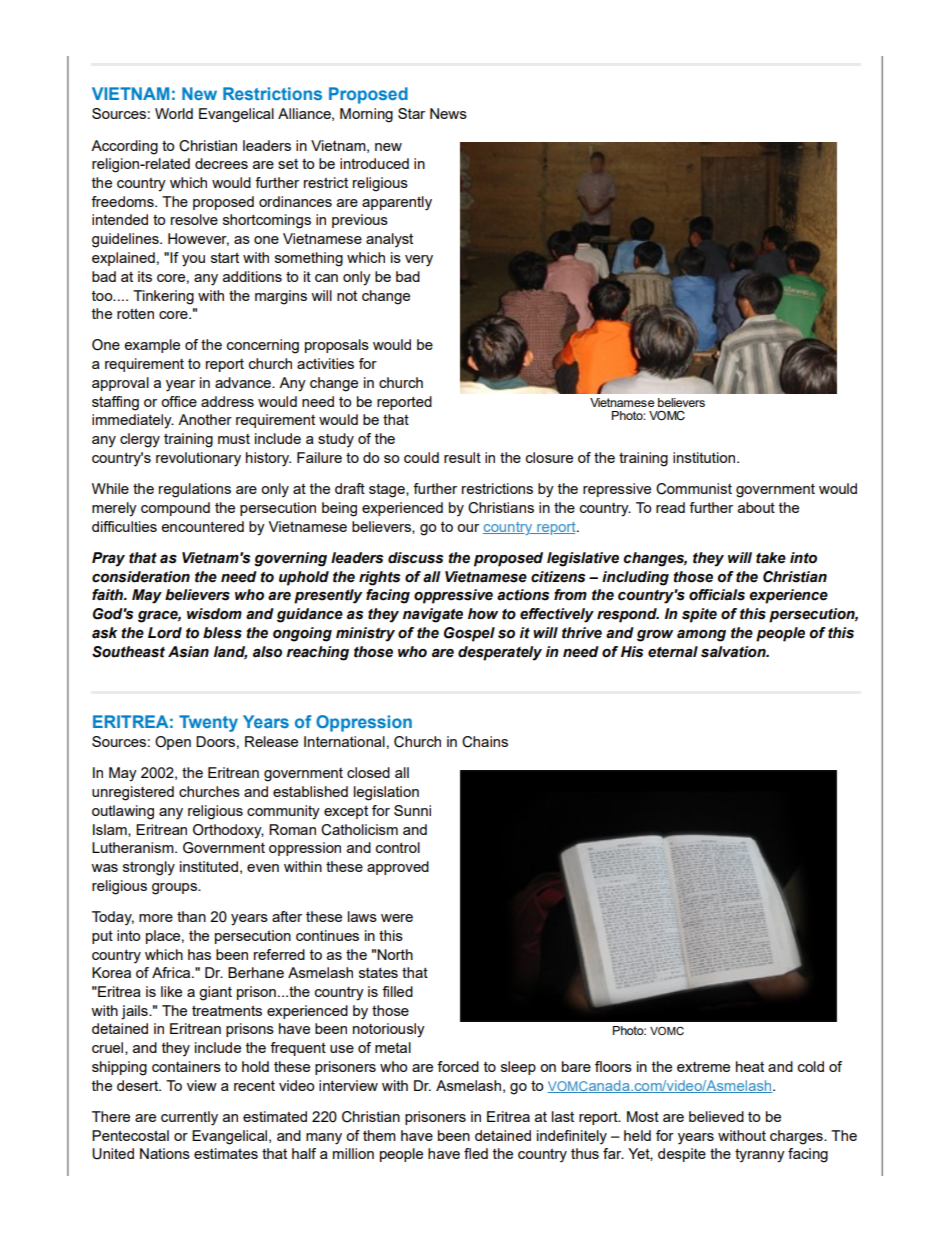 This image has height=1233, width=952. What do you see at coordinates (701, 636) in the image?
I see `among` at bounding box center [701, 636].
